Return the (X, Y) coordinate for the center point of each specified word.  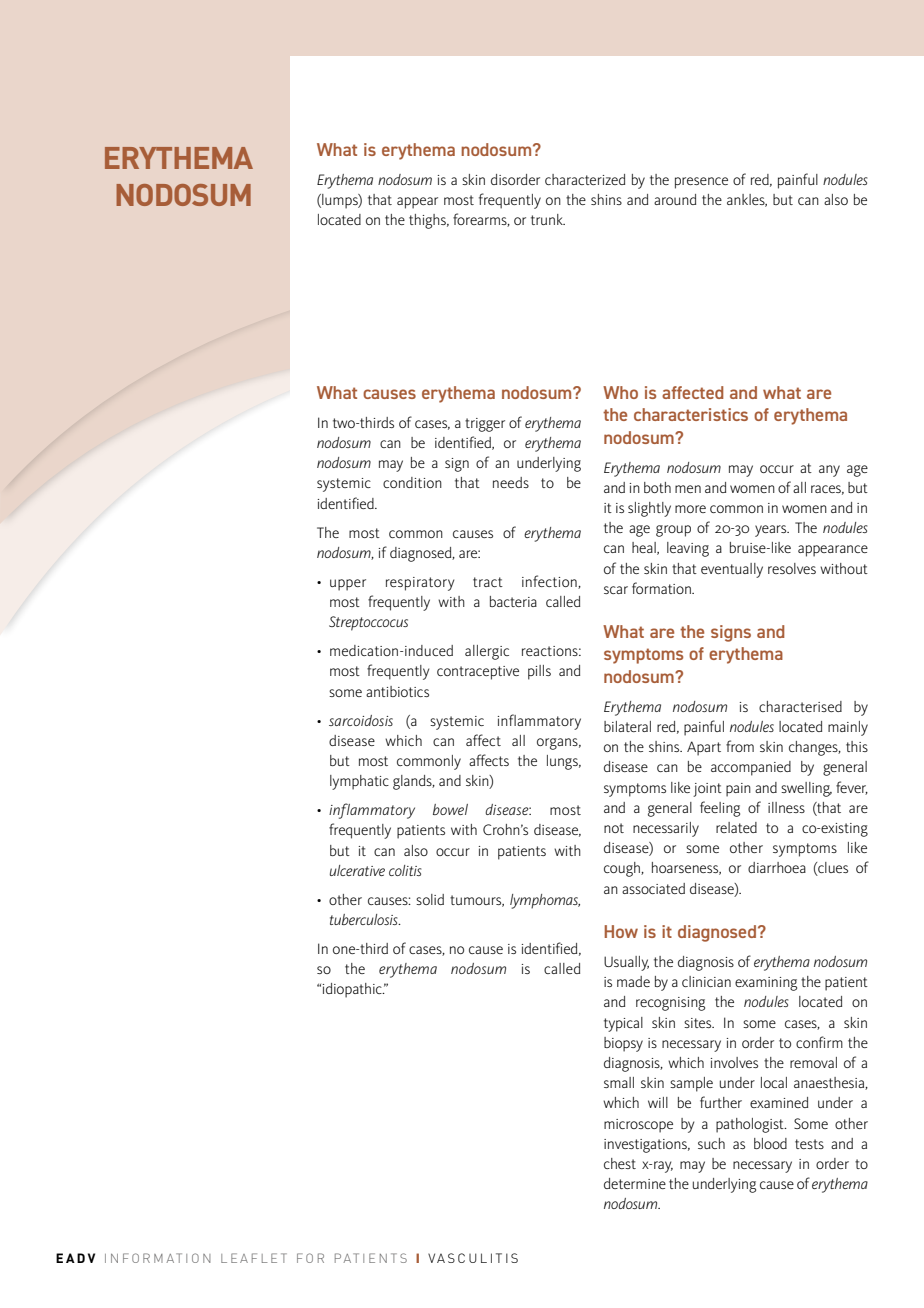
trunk (548, 219)
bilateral (627, 726)
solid (430, 899)
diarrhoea (777, 867)
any (829, 471)
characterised (800, 706)
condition (412, 482)
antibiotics (397, 691)
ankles (747, 200)
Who (620, 392)
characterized (585, 179)
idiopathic (353, 990)
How (621, 931)
